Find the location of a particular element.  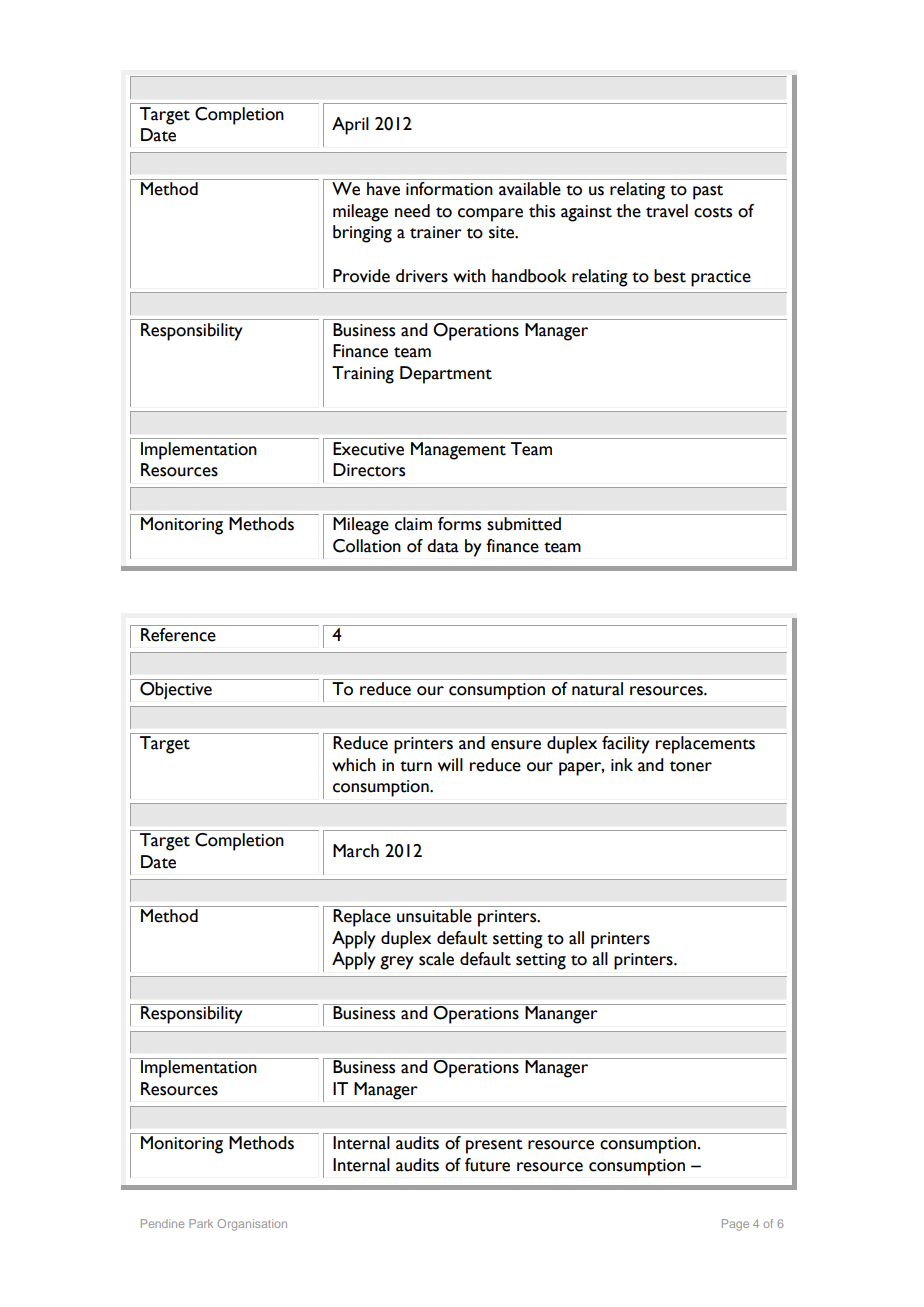

natural is located at coordinates (597, 689).
